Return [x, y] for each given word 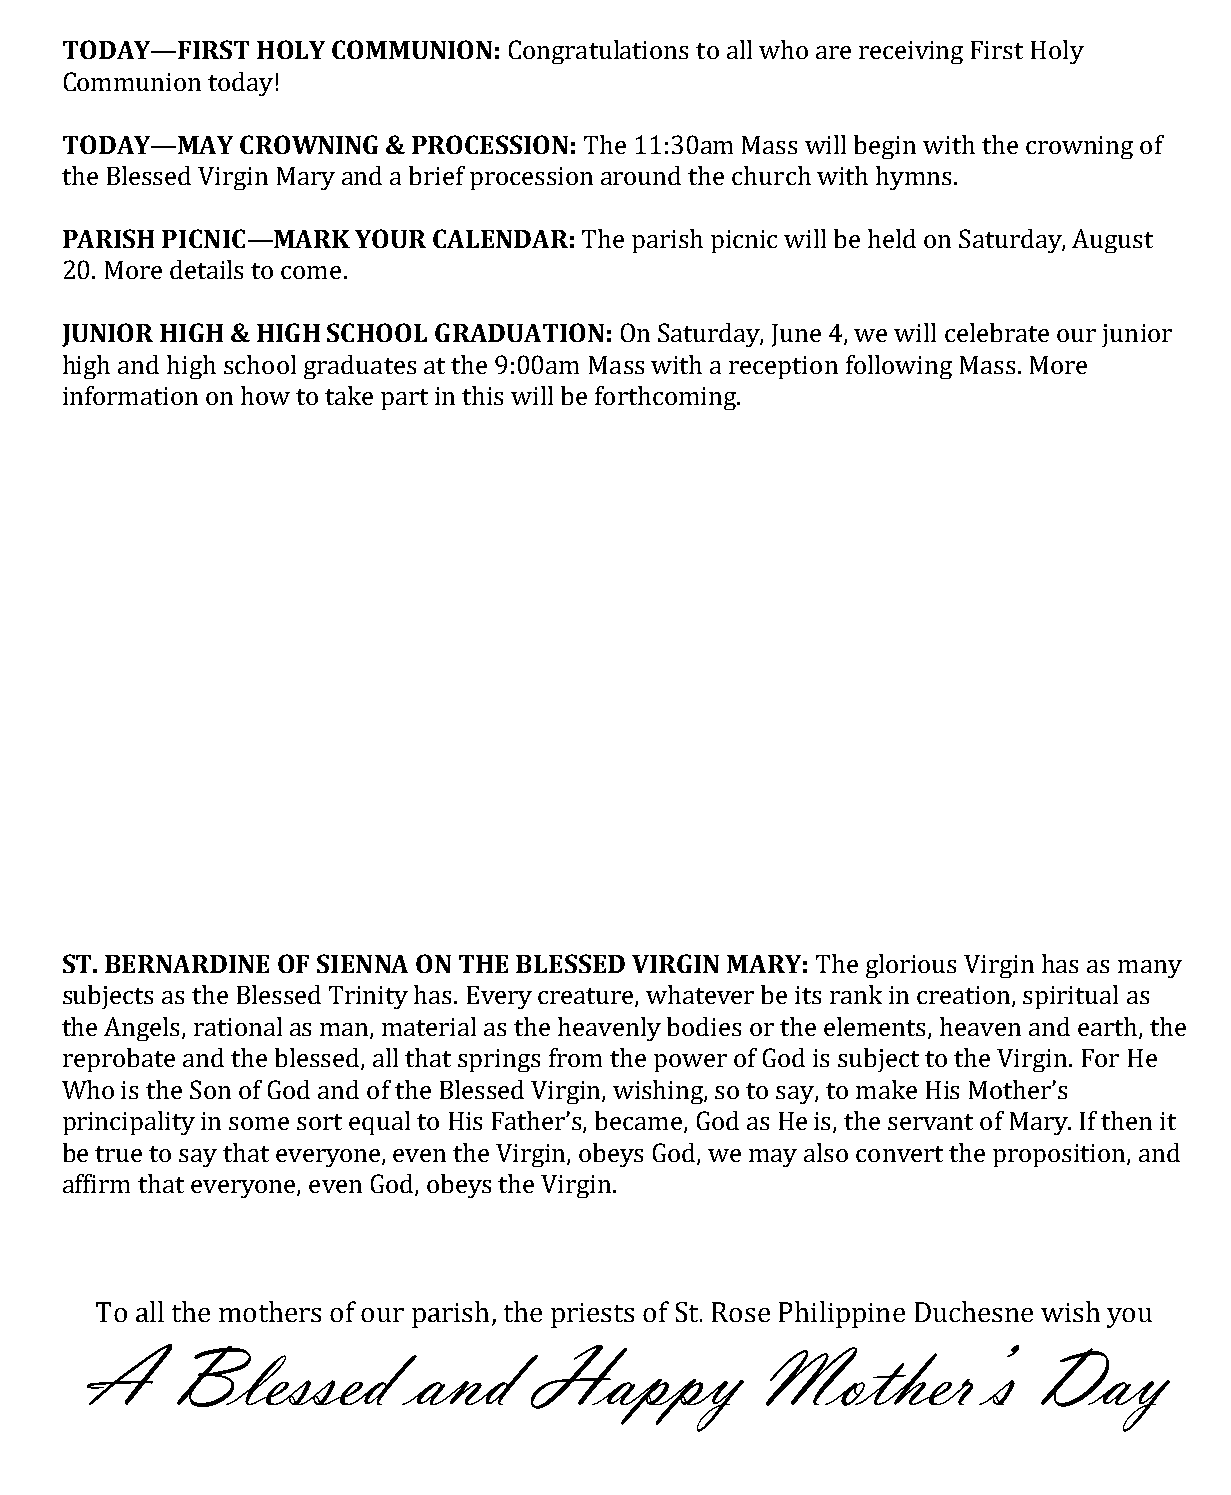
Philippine [842, 1314]
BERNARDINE [187, 964]
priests [592, 1315]
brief [437, 175]
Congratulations [598, 52]
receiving [911, 52]
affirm [96, 1183]
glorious [911, 966]
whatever [700, 994]
